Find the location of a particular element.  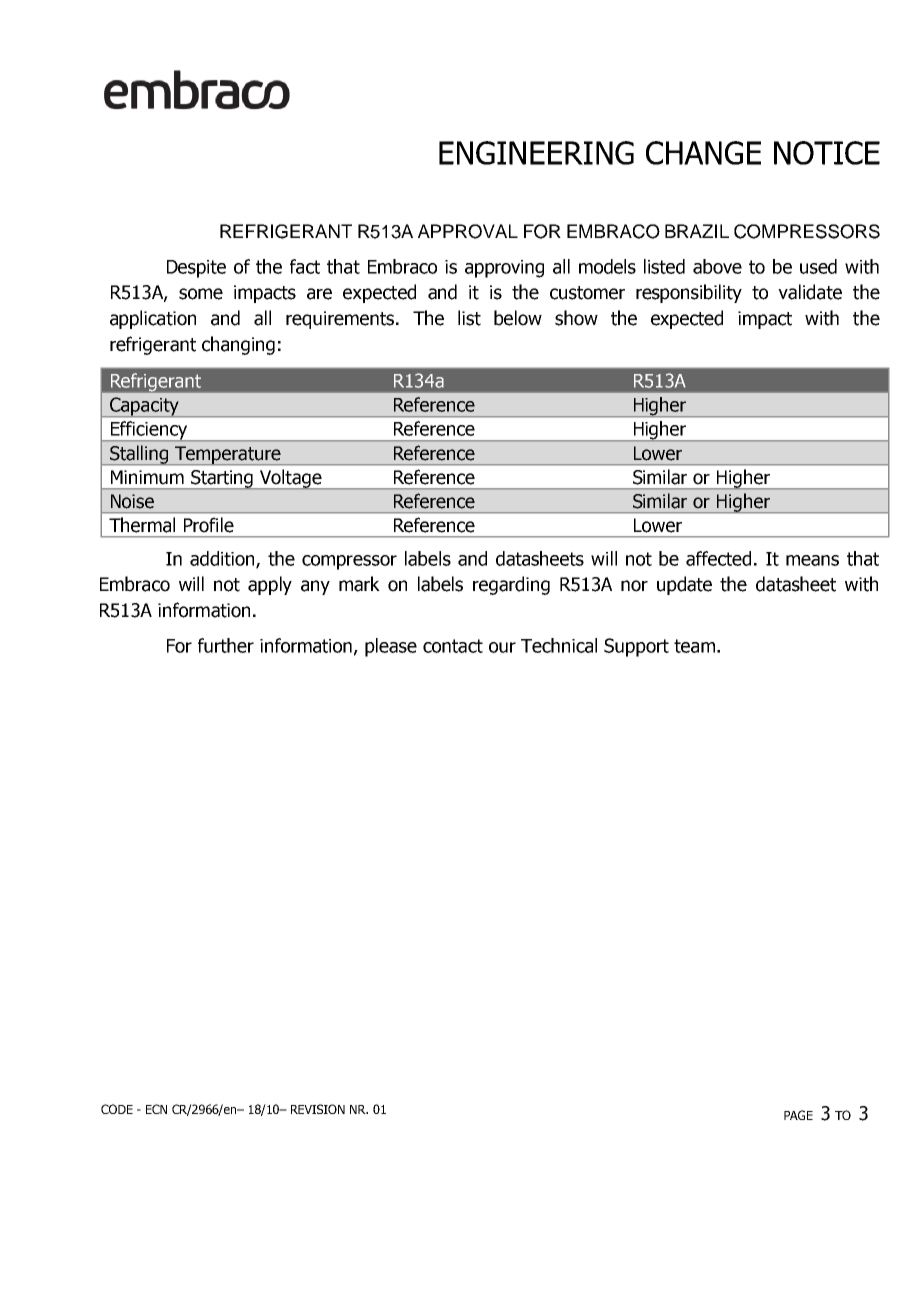

further is located at coordinates (226, 645).
